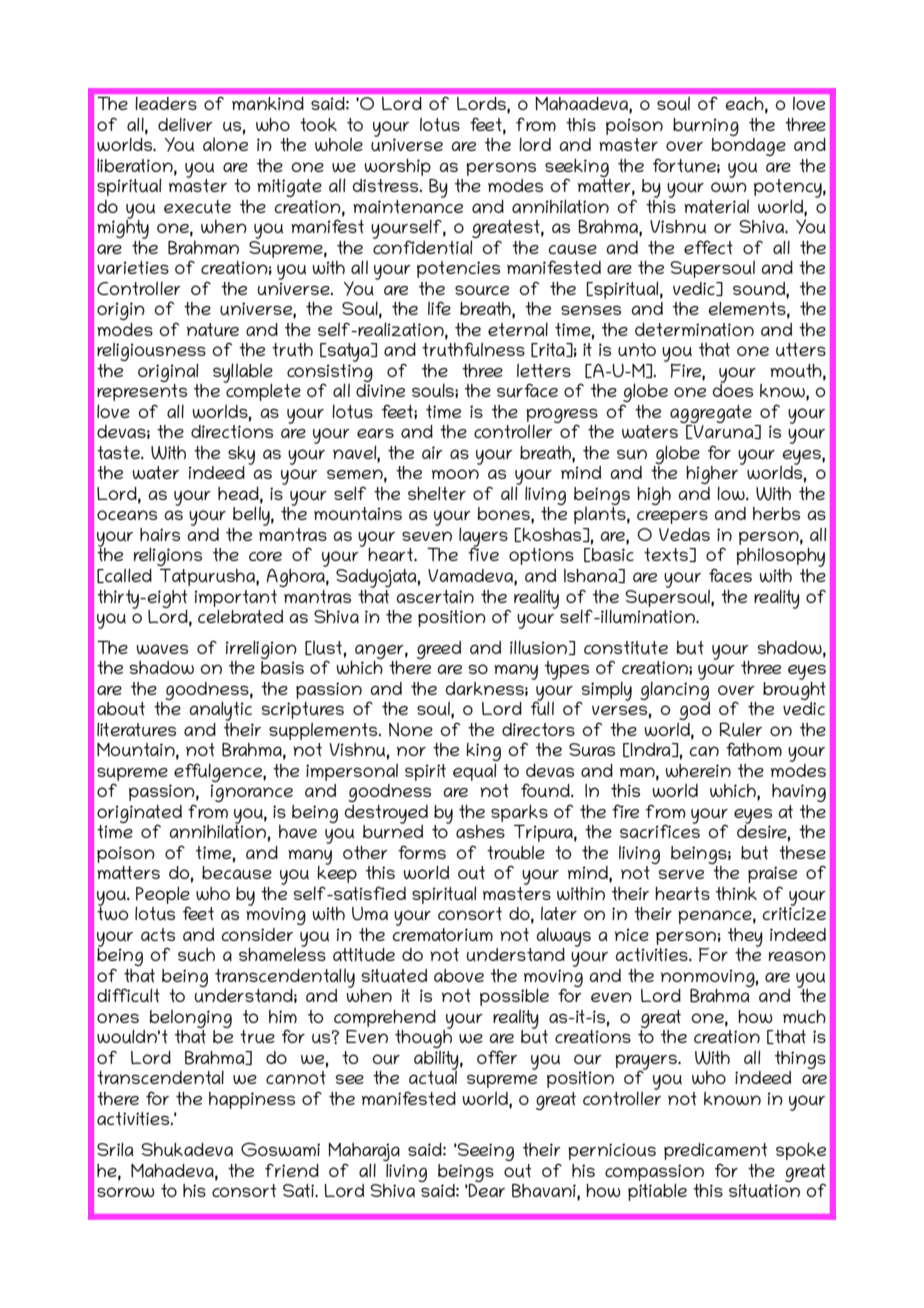 Image resolution: width=924 pixels, height=1308 pixels. Describe the element at coordinates (732, 493) in the screenshot. I see `low` at that location.
